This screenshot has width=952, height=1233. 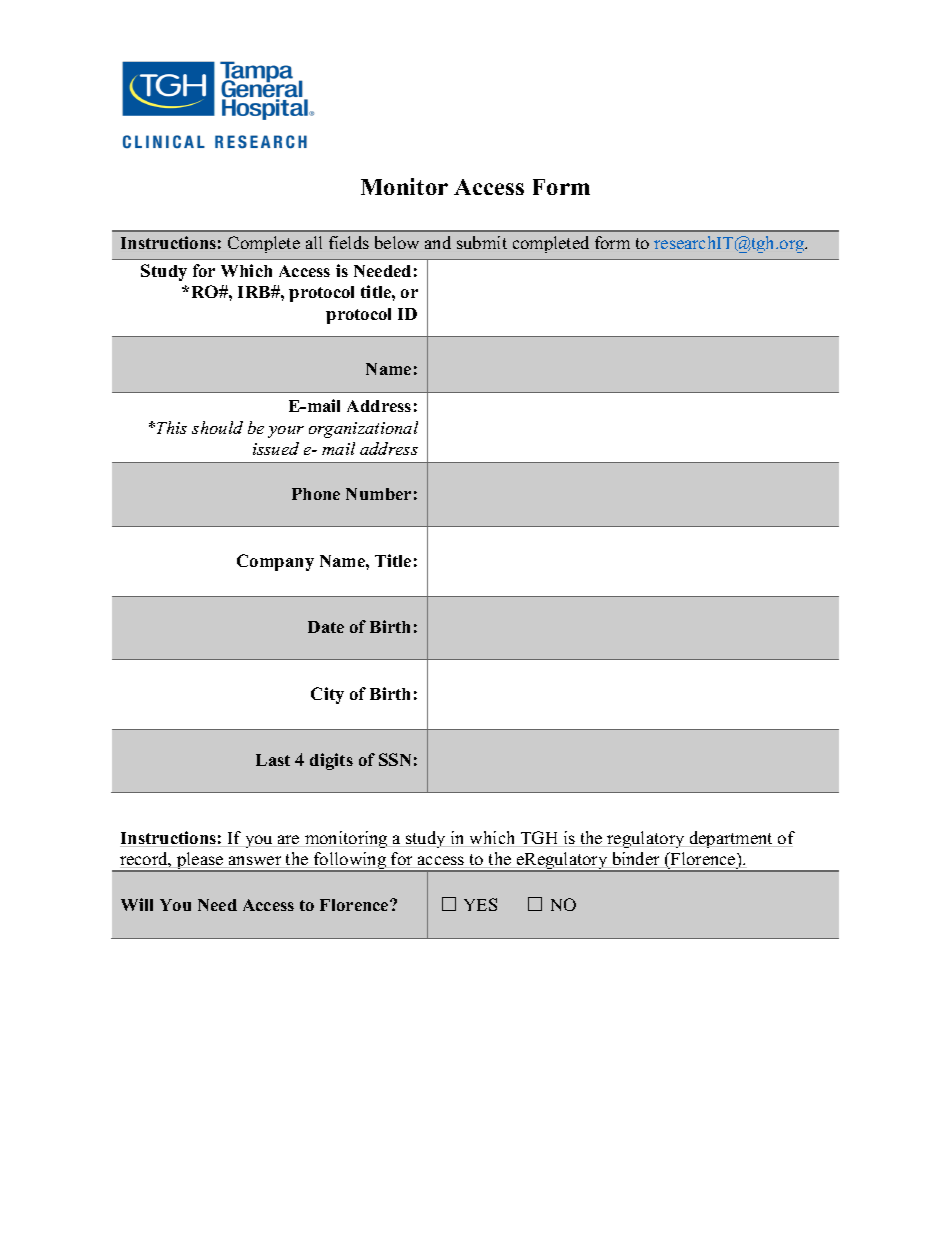 I want to click on all, so click(x=314, y=242).
